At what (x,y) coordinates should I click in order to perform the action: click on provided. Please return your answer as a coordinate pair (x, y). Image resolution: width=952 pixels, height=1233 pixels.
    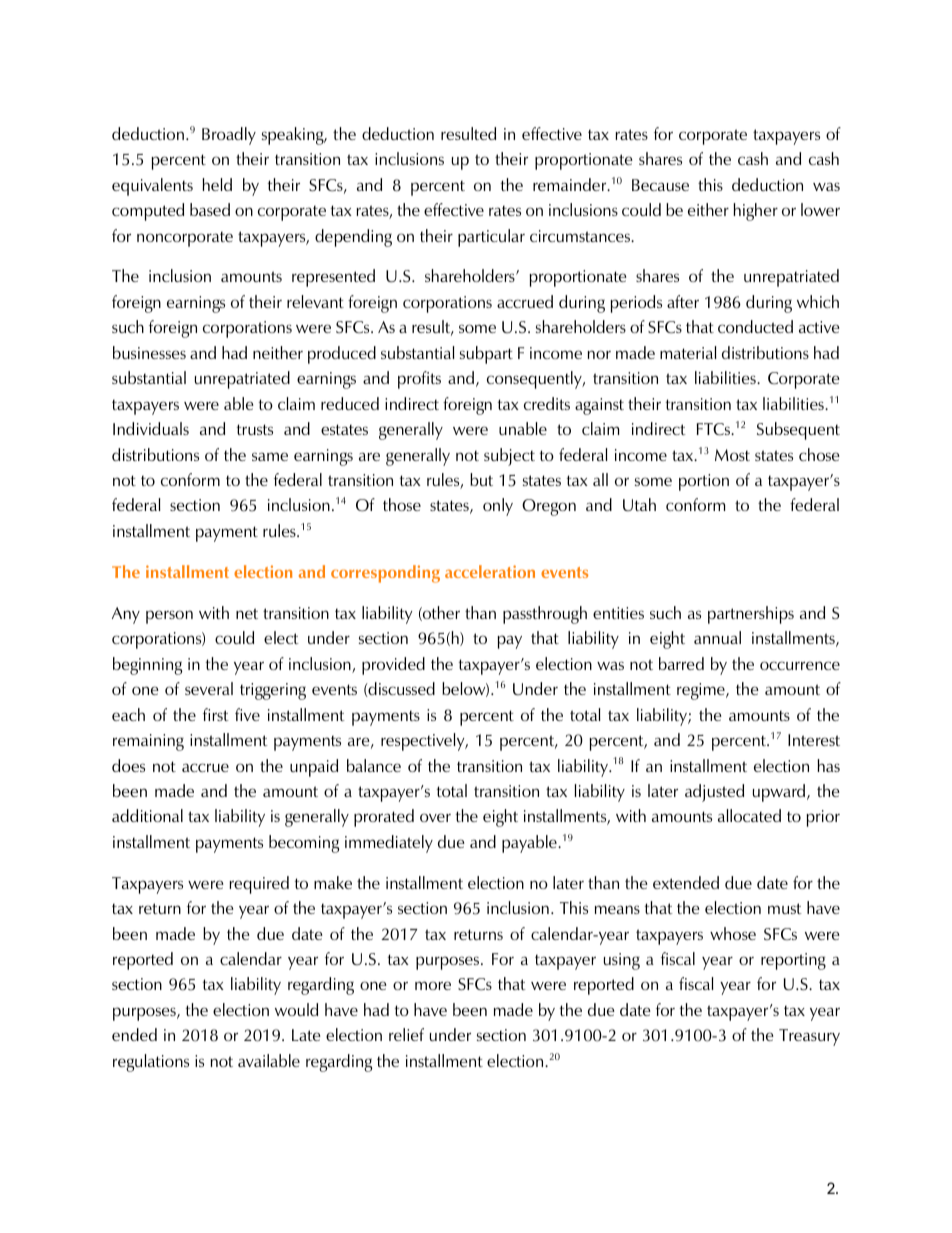
    Looking at the image, I should click on (393, 666).
